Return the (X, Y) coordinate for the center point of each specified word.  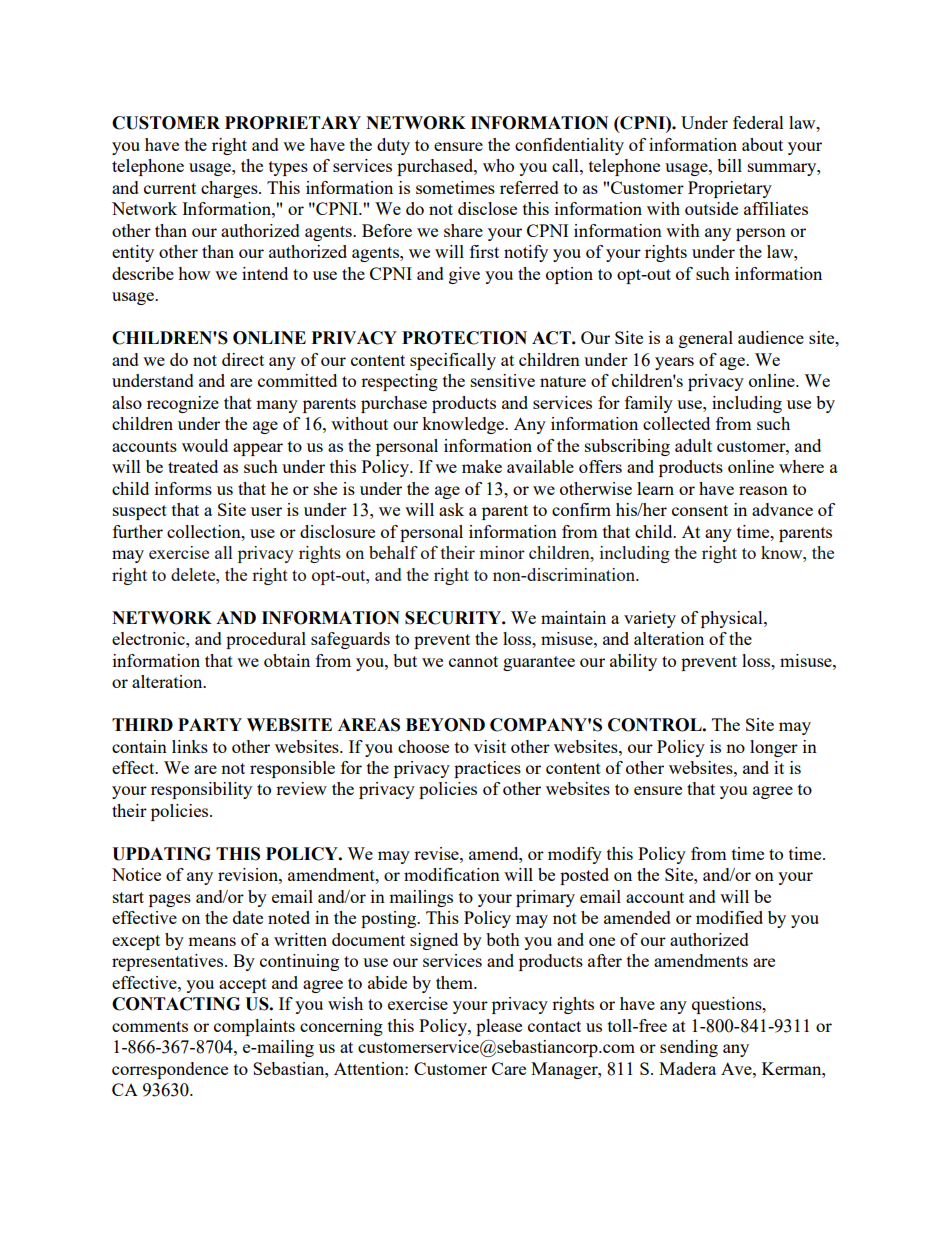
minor (502, 552)
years (674, 363)
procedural (266, 640)
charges (230, 189)
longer (774, 748)
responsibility (201, 790)
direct (243, 359)
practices (487, 769)
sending (689, 1048)
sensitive (503, 380)
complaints (254, 1027)
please (499, 1027)
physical (733, 619)
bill (729, 165)
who (498, 165)
